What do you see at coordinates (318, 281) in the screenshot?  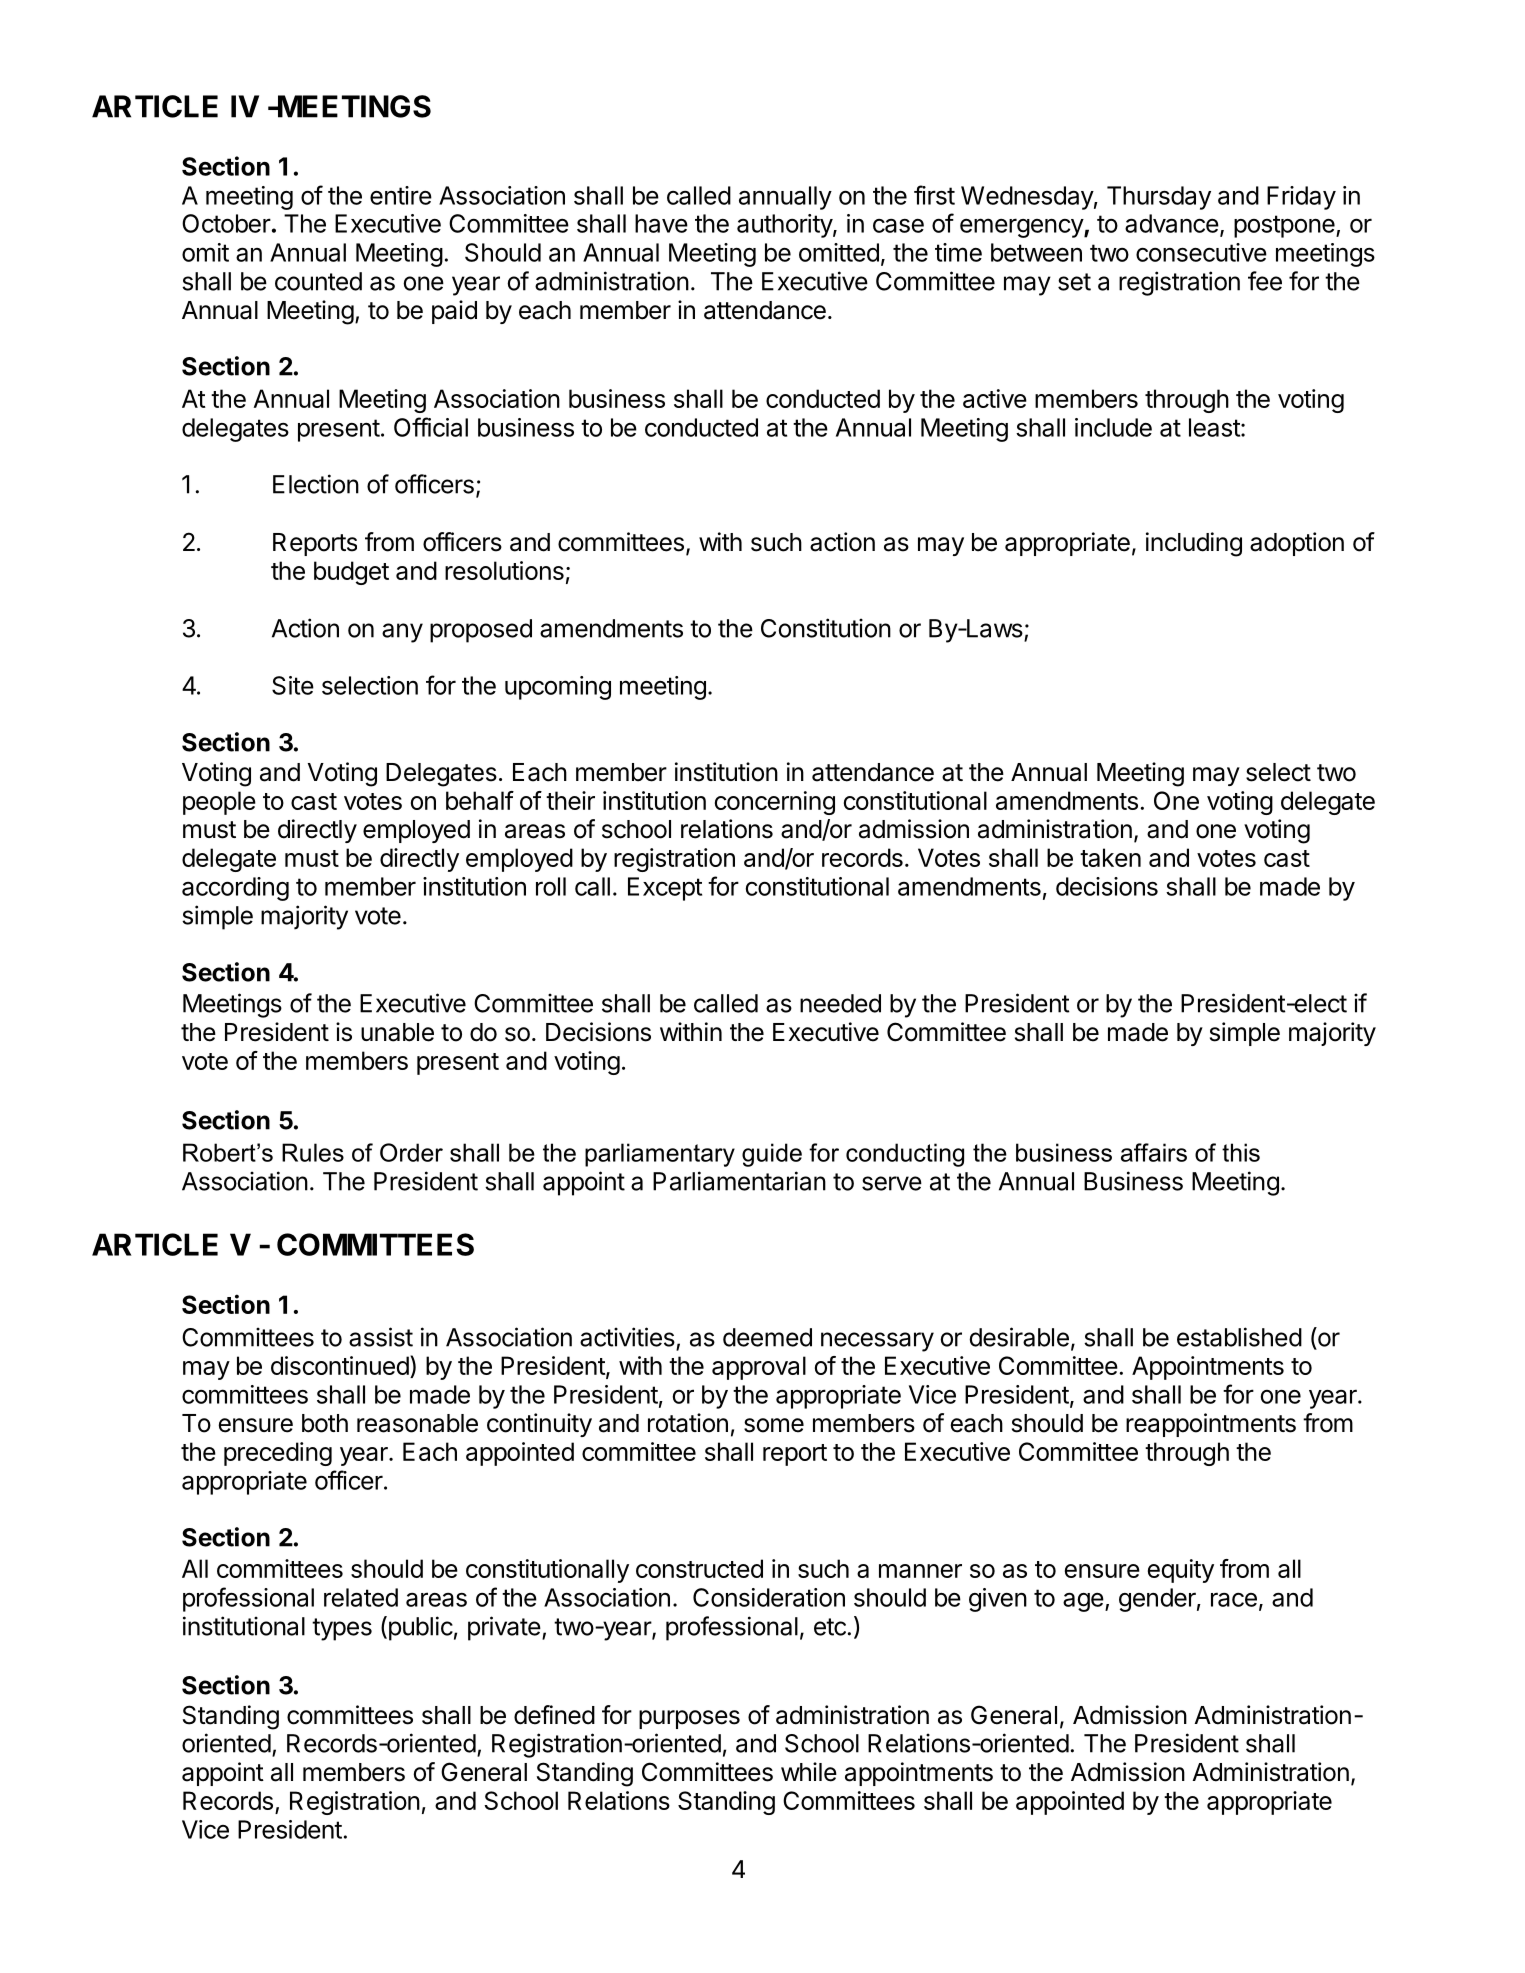 I see `counted` at bounding box center [318, 281].
